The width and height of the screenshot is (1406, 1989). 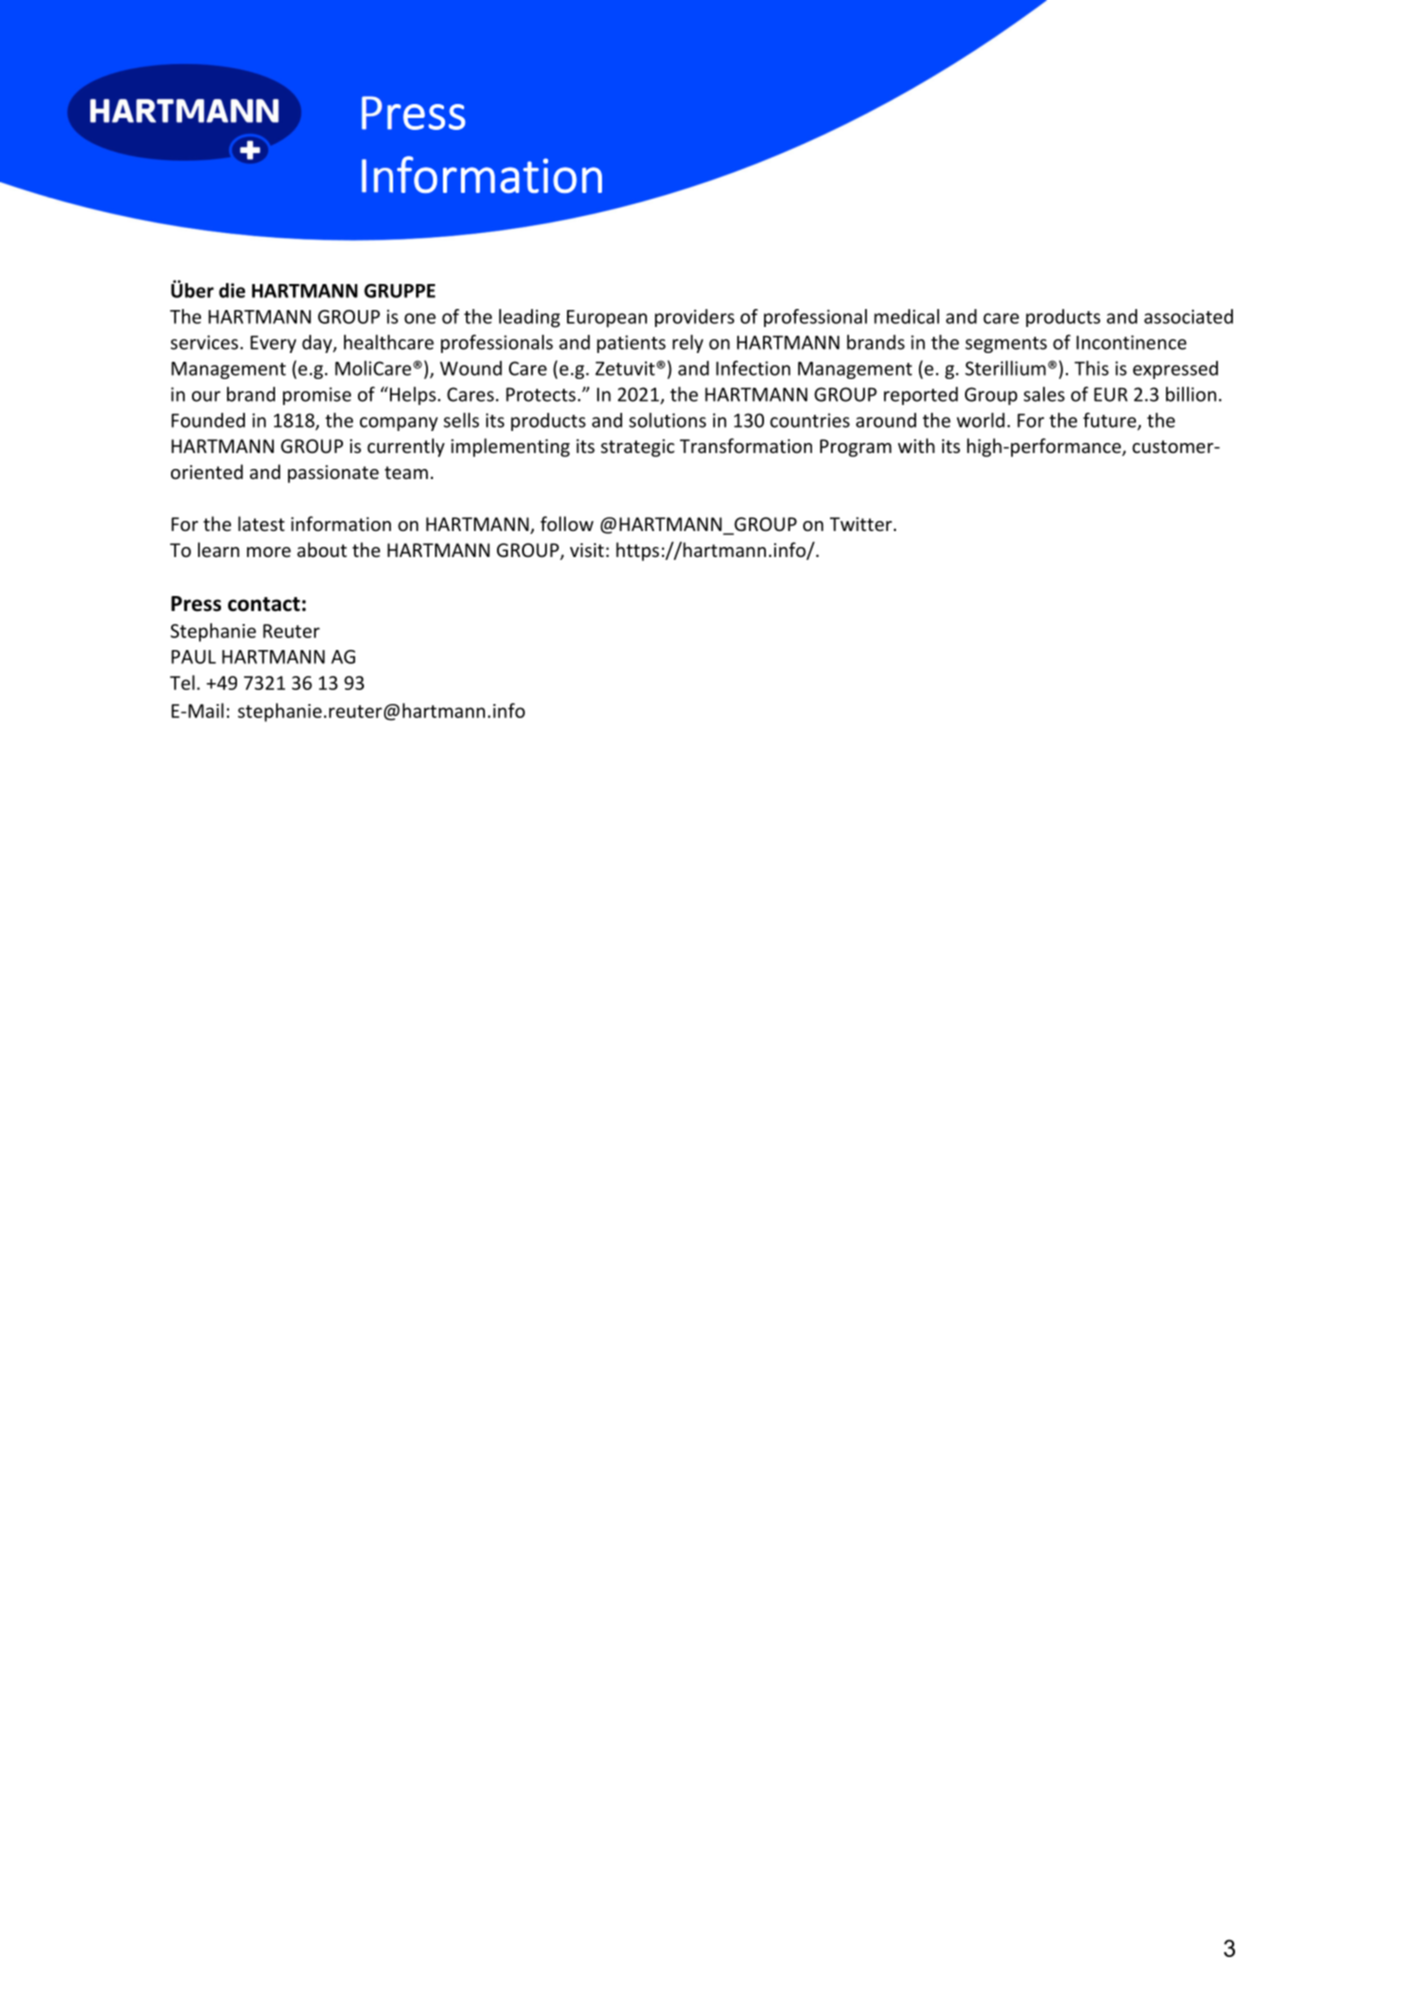 What do you see at coordinates (193, 657) in the screenshot?
I see `PAUL` at bounding box center [193, 657].
